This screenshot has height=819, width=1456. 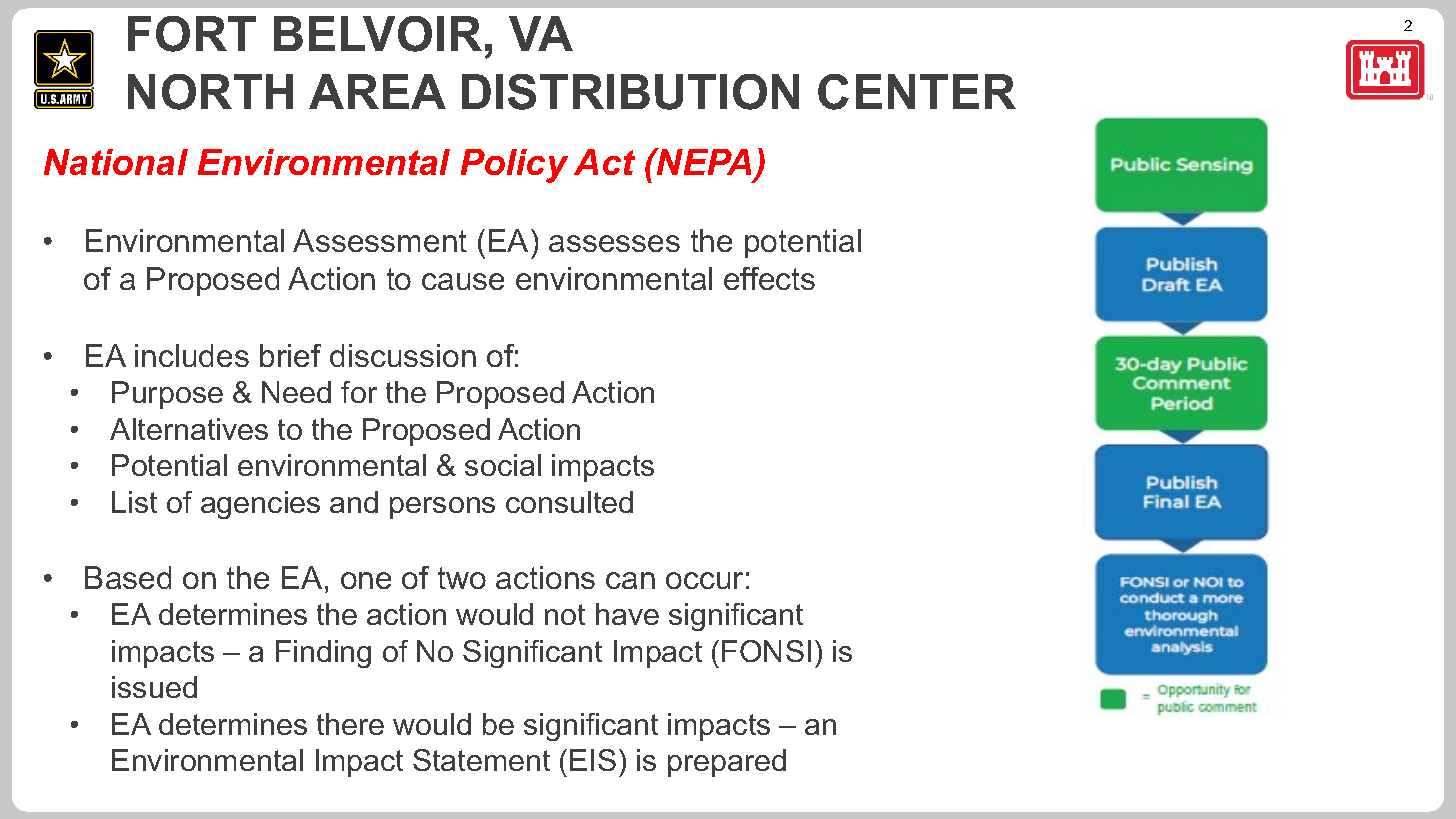 I want to click on FORT, so click(x=192, y=34).
